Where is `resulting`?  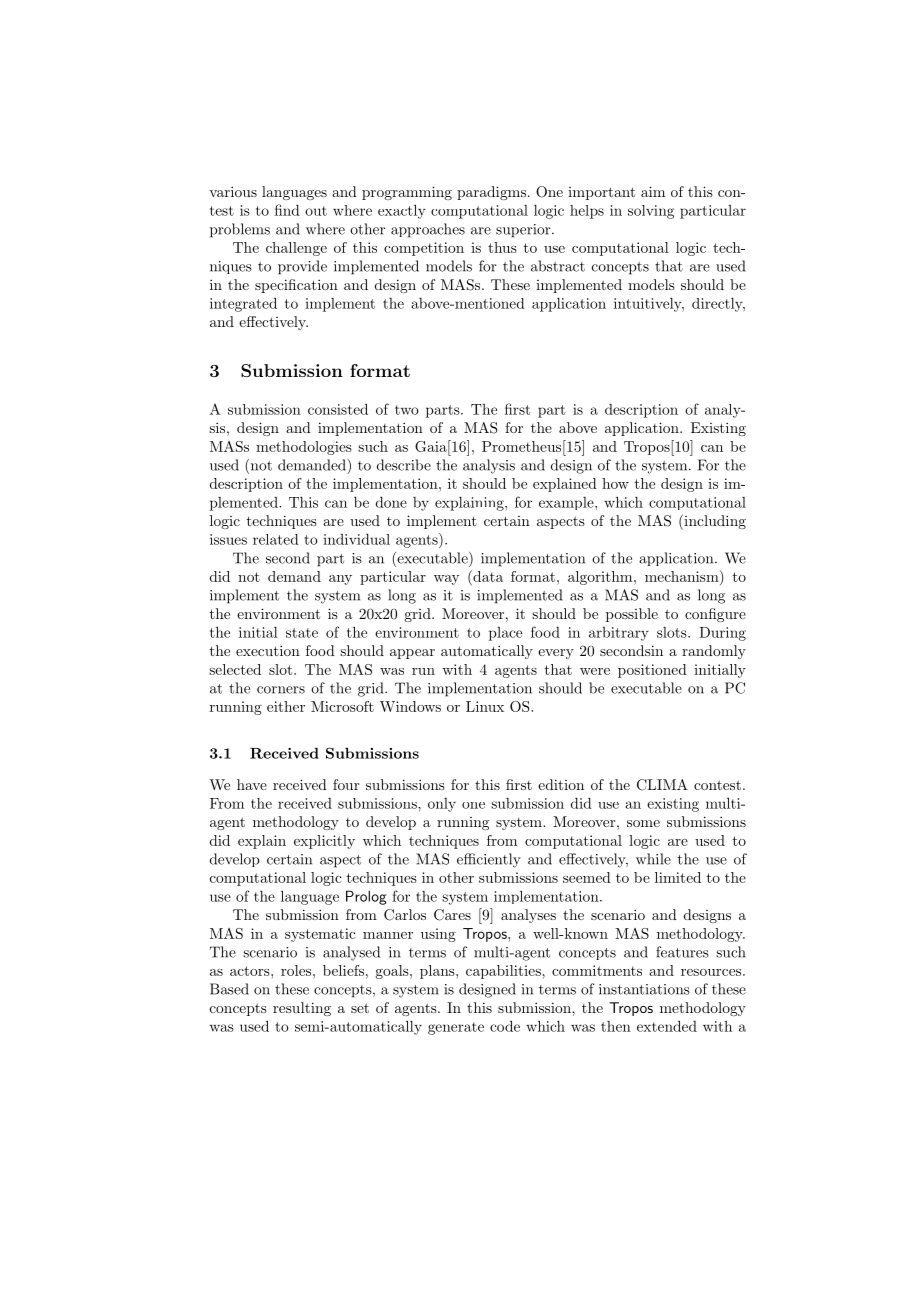
resulting is located at coordinates (302, 1009).
